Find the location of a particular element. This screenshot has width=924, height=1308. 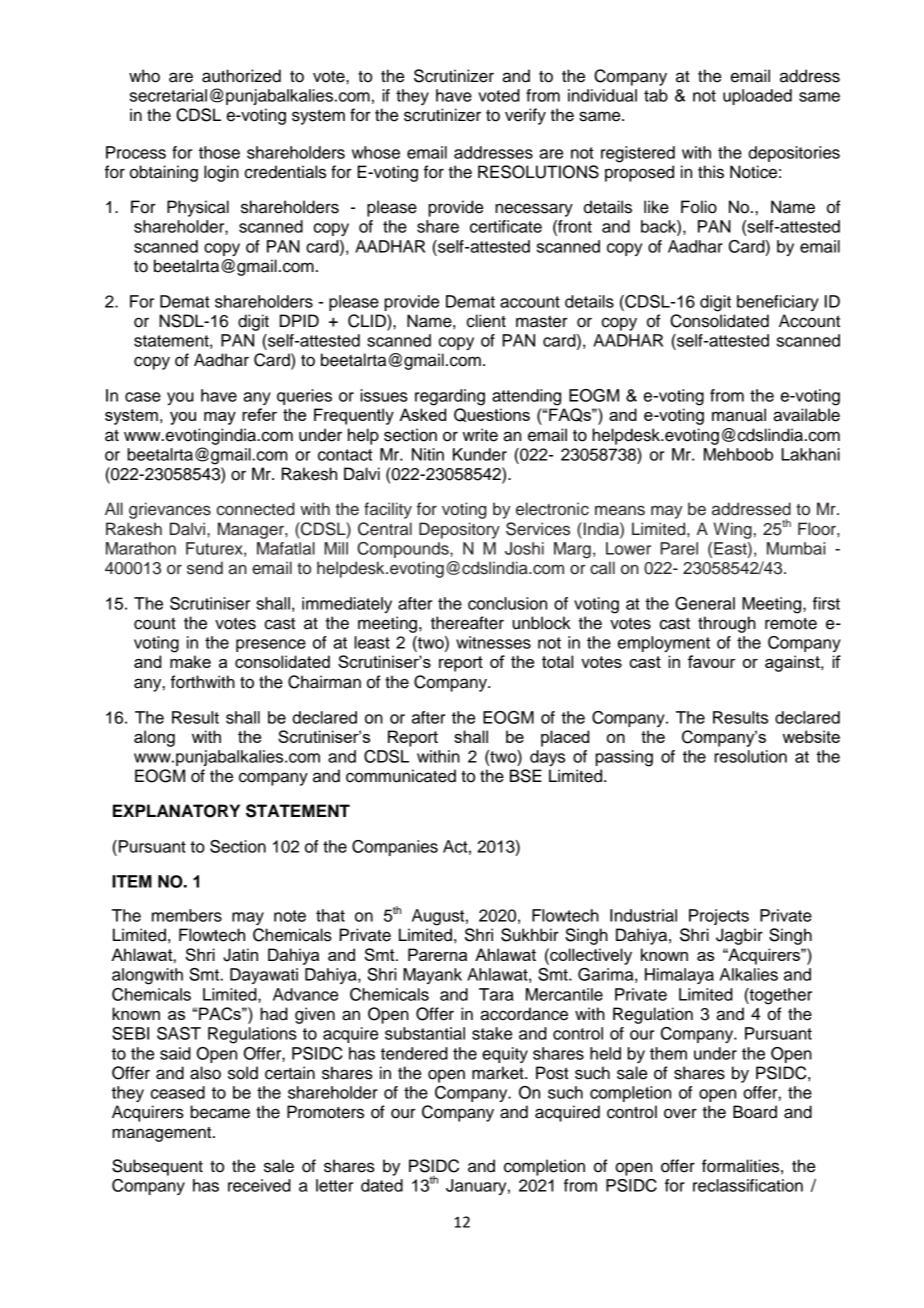

EXPLANATORY is located at coordinates (176, 811).
